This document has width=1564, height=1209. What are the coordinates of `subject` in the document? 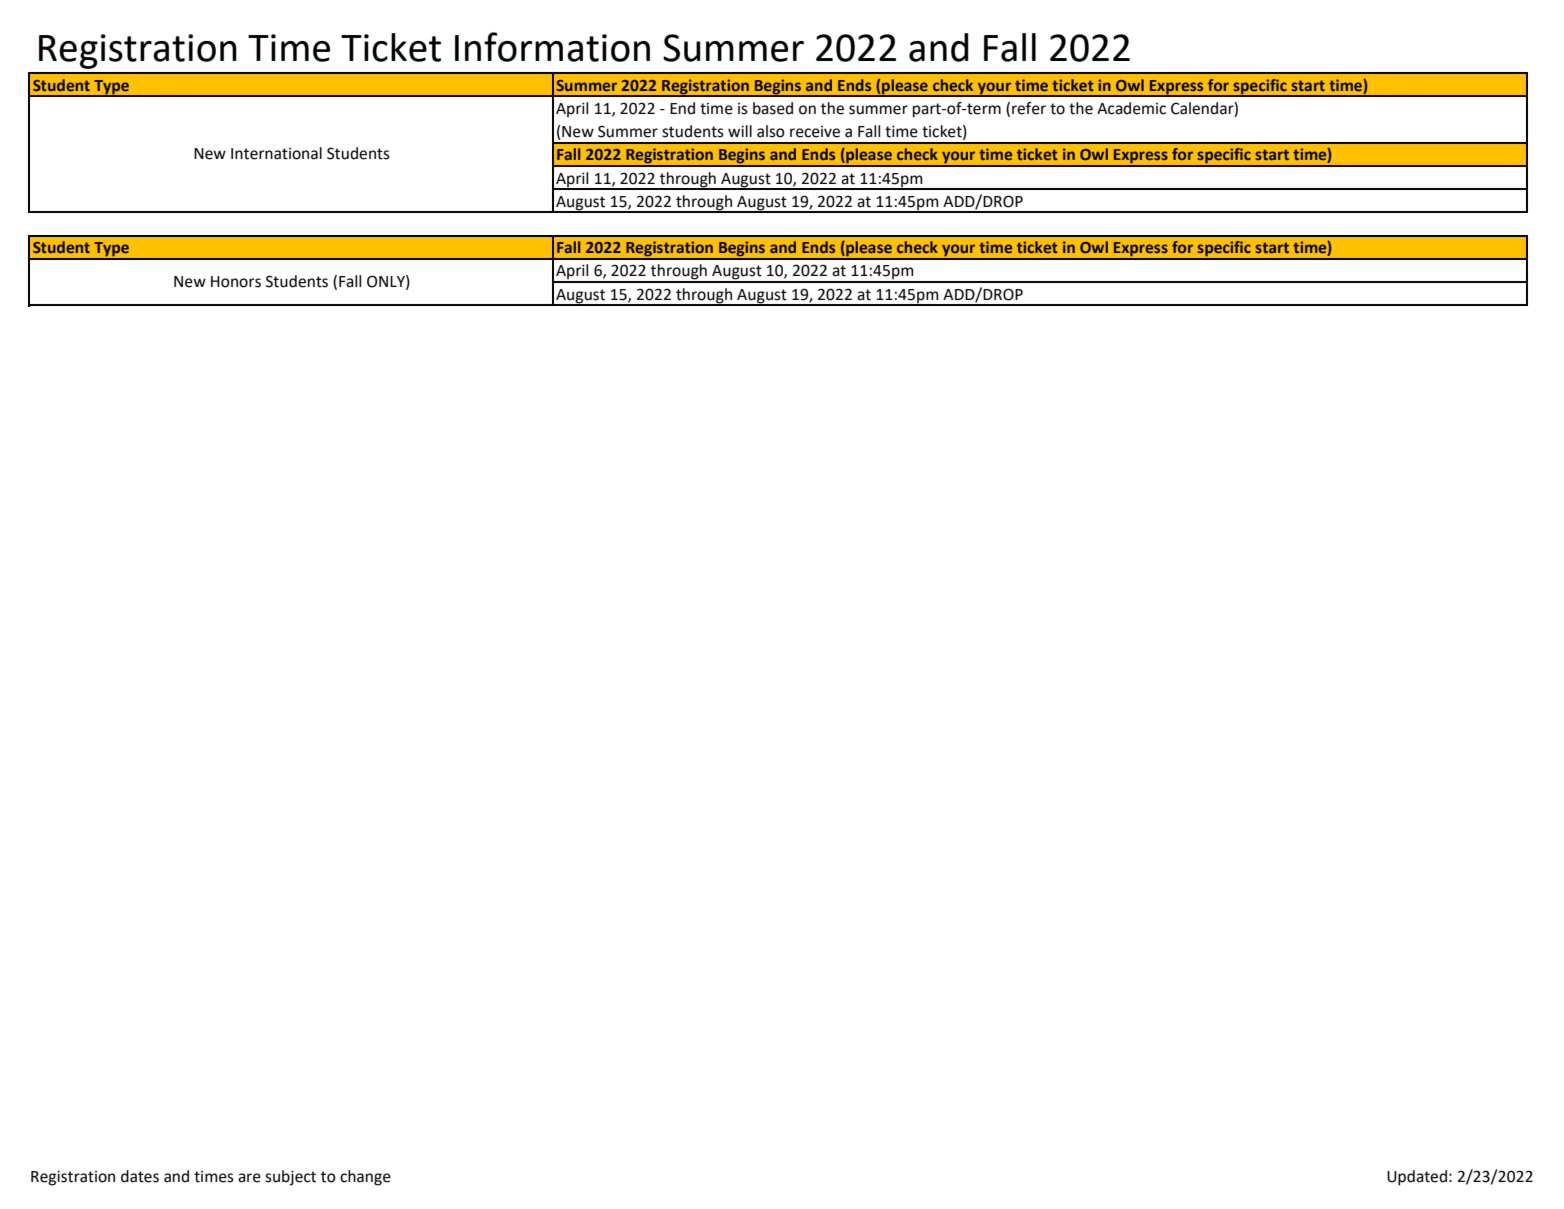 It's located at (290, 1178).
